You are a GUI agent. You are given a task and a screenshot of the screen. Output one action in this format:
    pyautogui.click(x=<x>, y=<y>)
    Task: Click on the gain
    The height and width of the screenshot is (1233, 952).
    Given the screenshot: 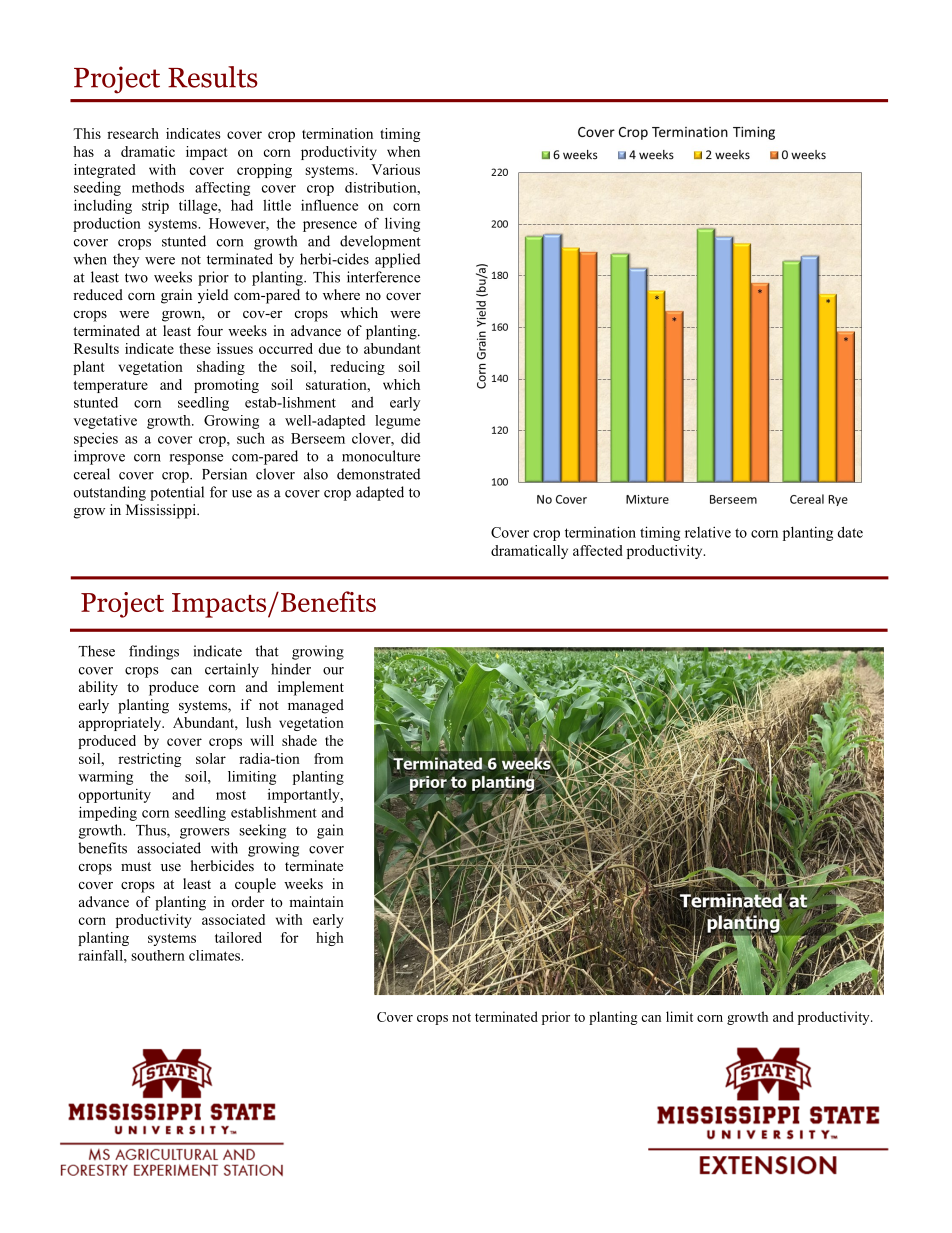 What is the action you would take?
    pyautogui.click(x=330, y=831)
